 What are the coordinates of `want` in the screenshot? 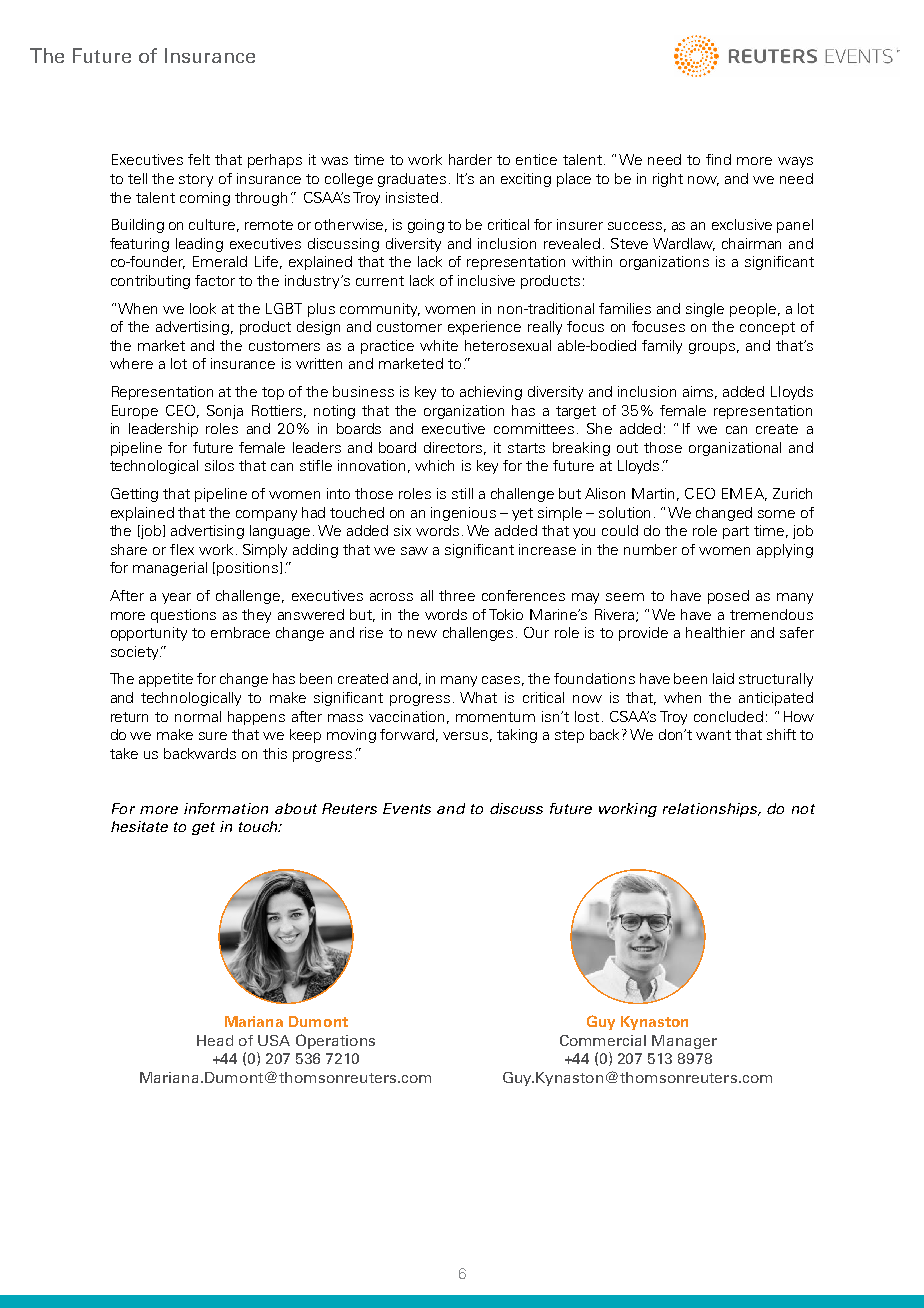 It's located at (713, 735).
